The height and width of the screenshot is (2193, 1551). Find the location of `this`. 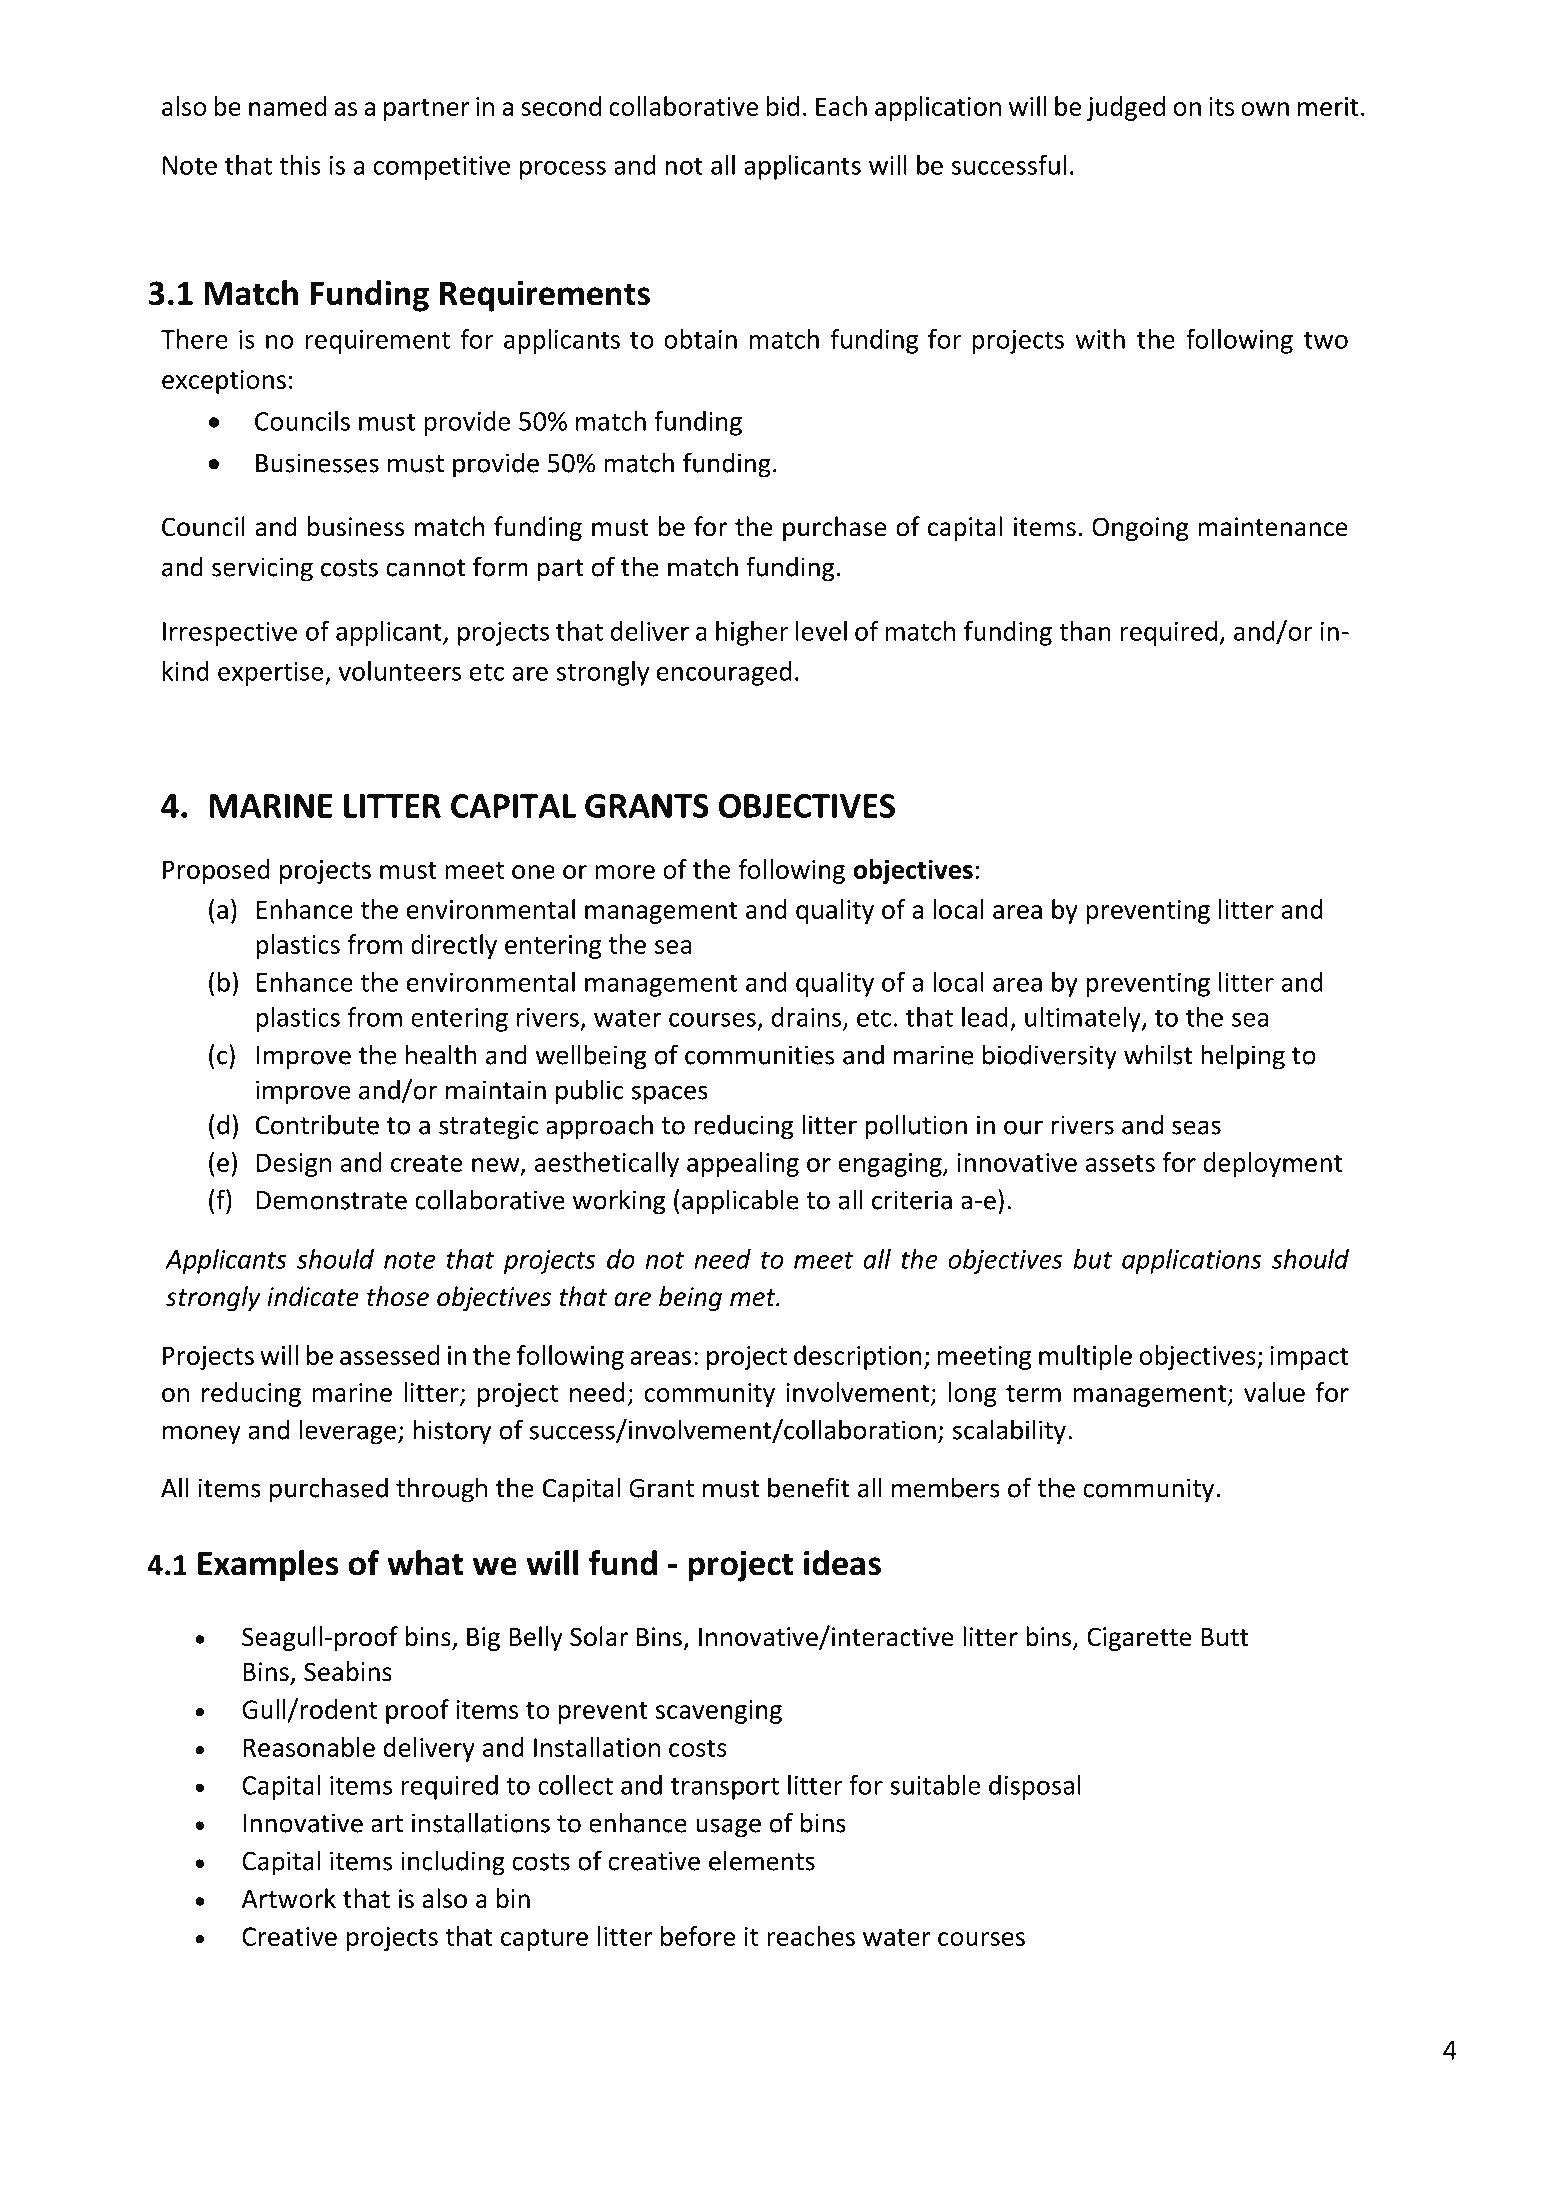

this is located at coordinates (300, 165).
